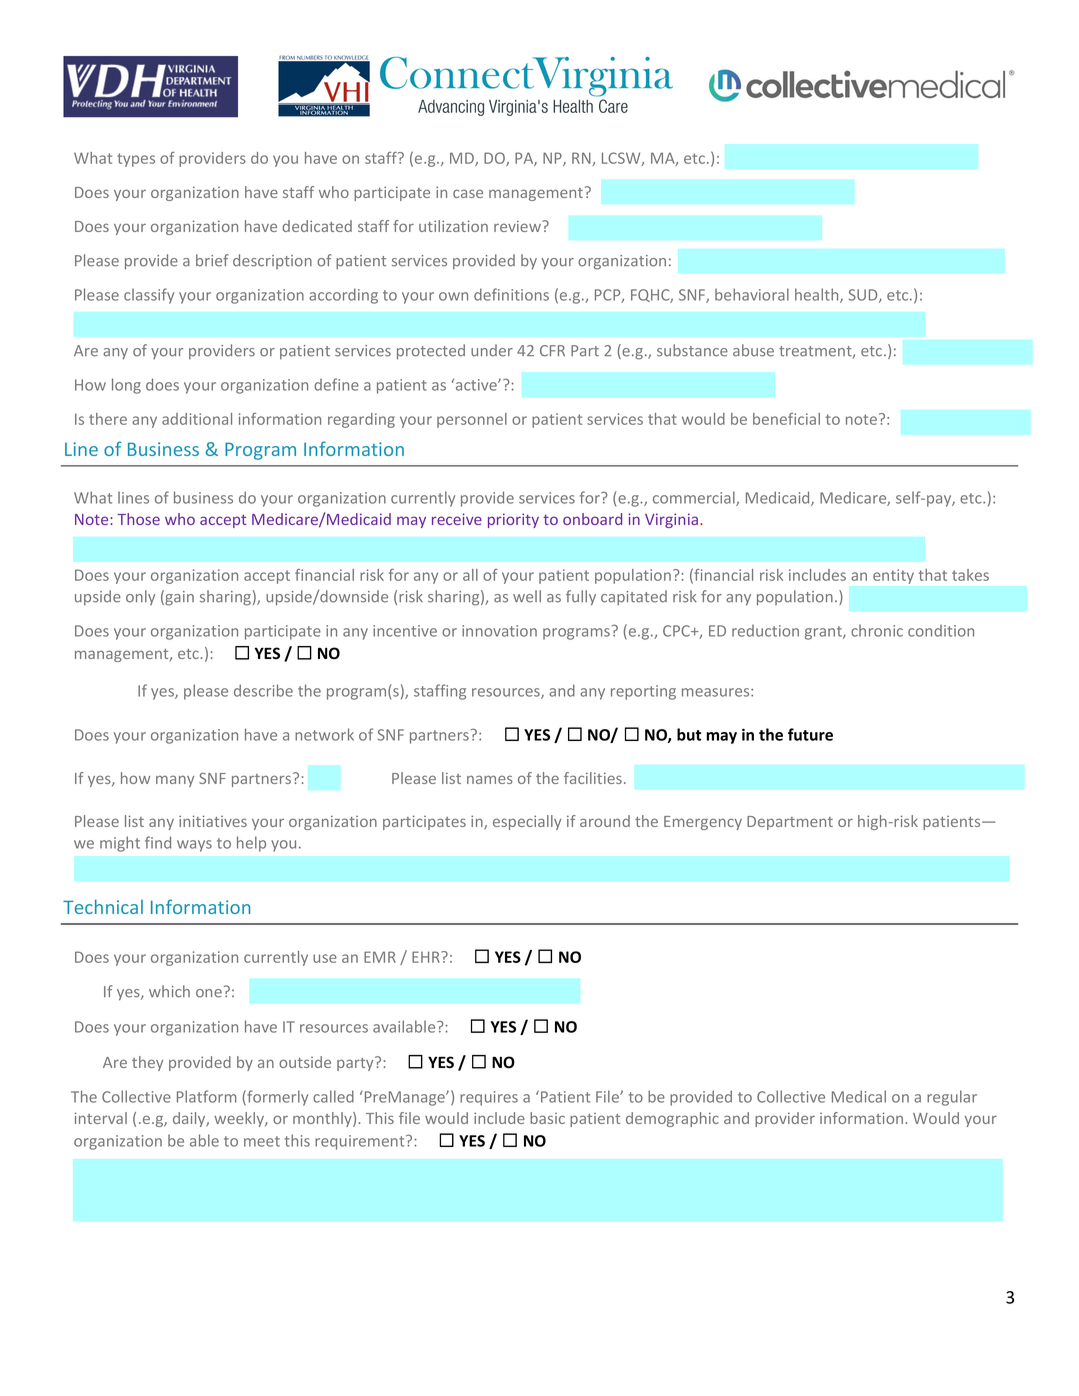 This image has height=1396, width=1079. Describe the element at coordinates (206, 1096) in the image. I see `Platform` at that location.
